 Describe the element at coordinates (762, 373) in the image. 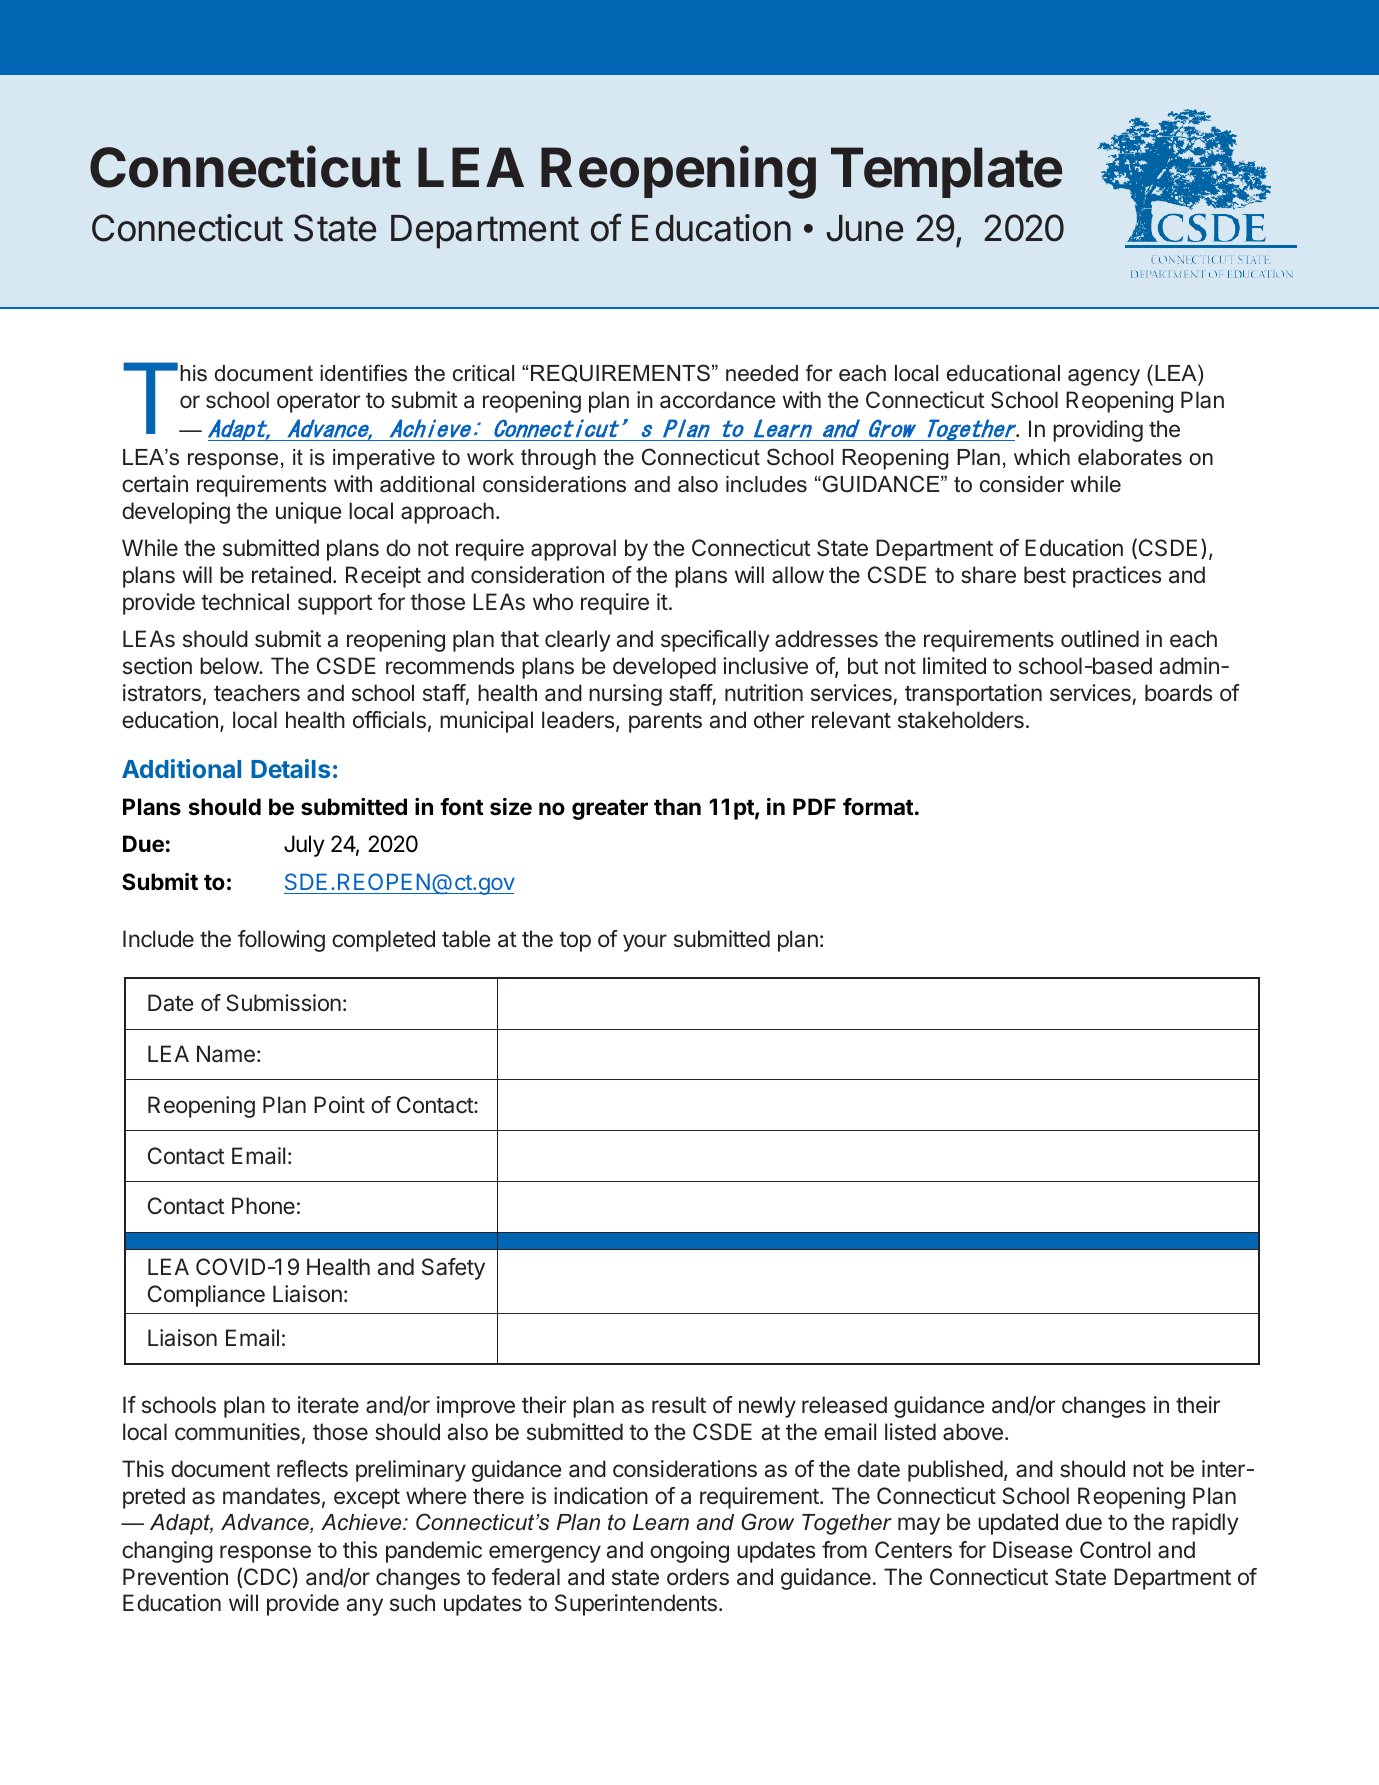

I see `needed` at that location.
